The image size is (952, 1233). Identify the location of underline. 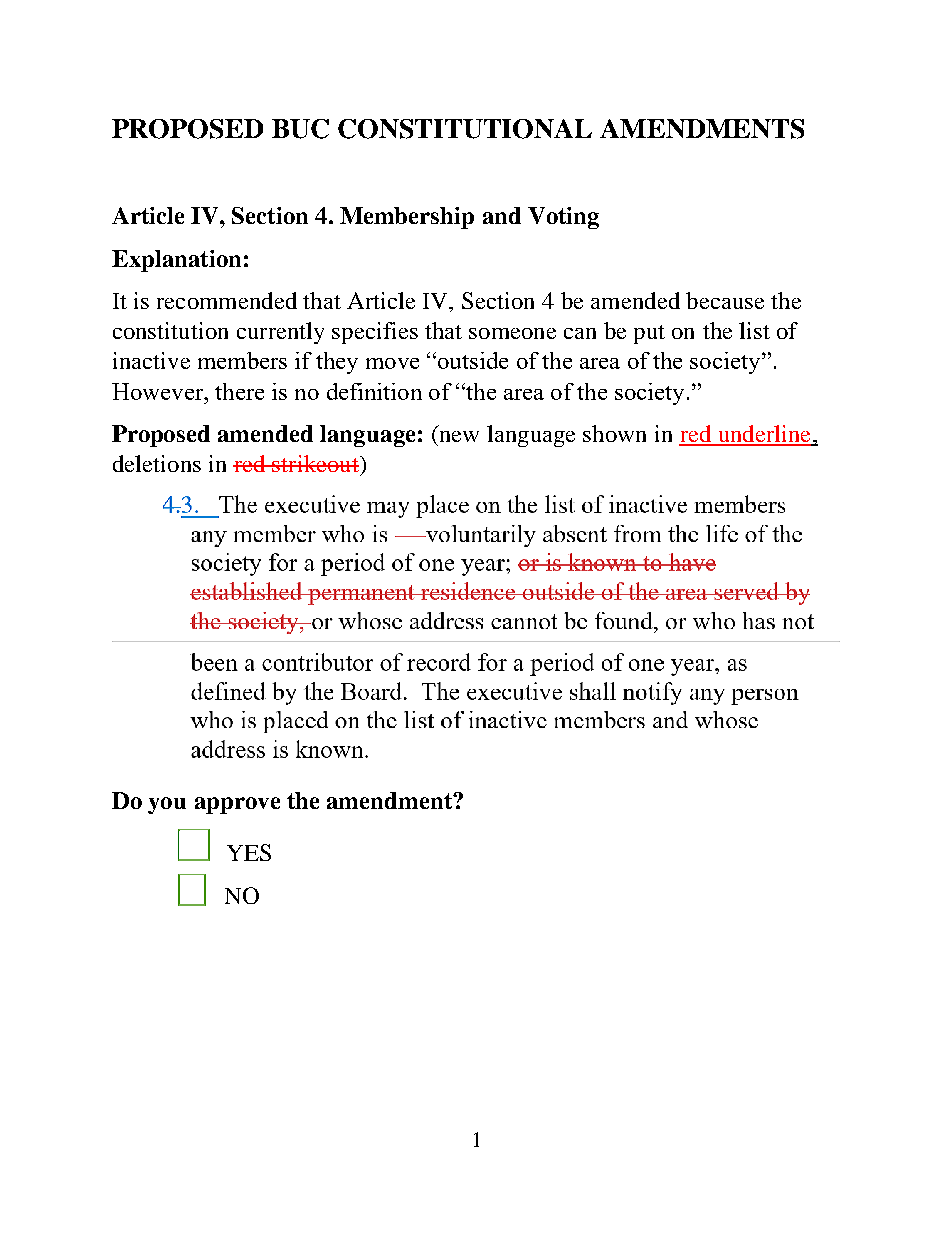
(764, 435).
